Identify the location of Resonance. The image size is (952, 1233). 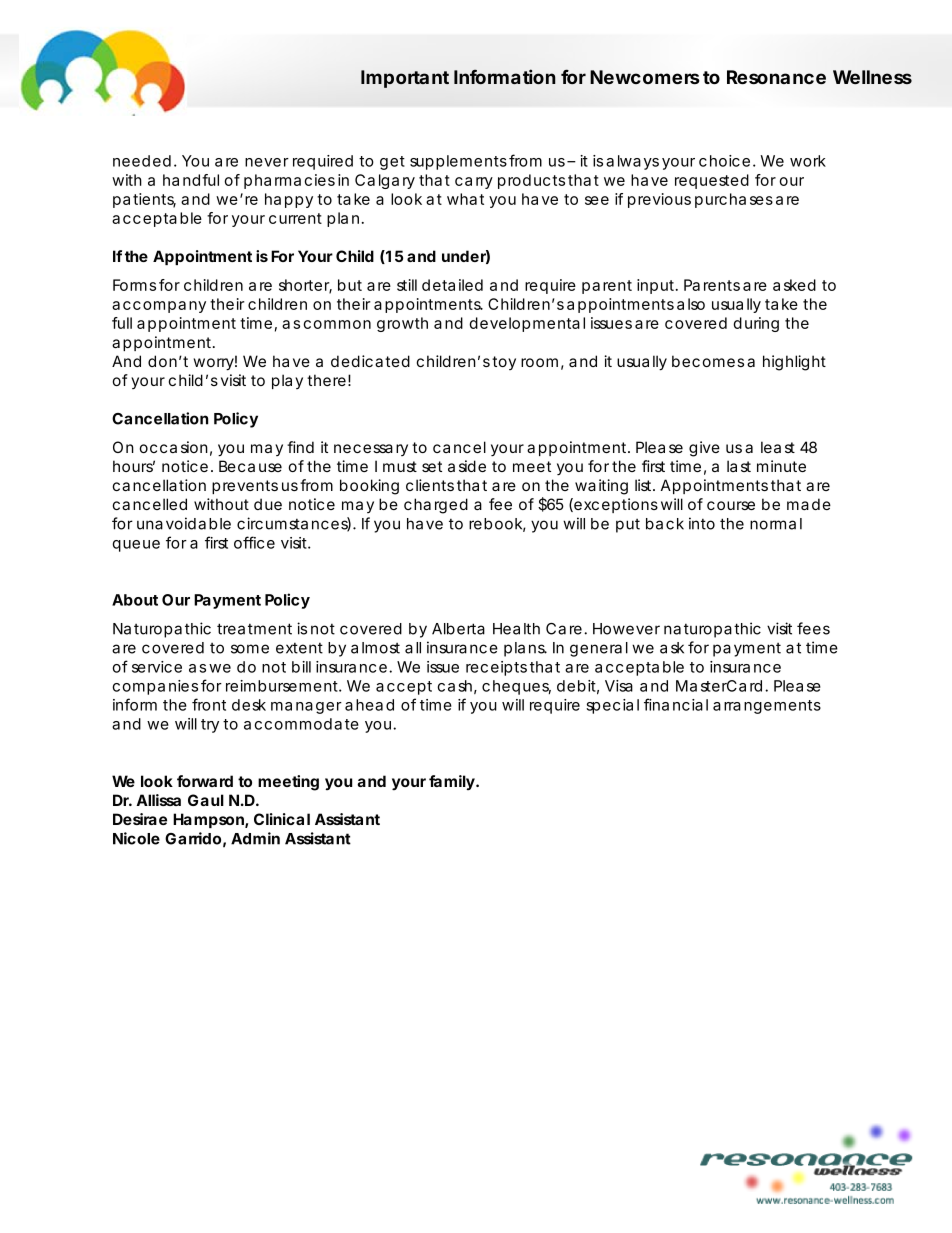
(776, 77).
